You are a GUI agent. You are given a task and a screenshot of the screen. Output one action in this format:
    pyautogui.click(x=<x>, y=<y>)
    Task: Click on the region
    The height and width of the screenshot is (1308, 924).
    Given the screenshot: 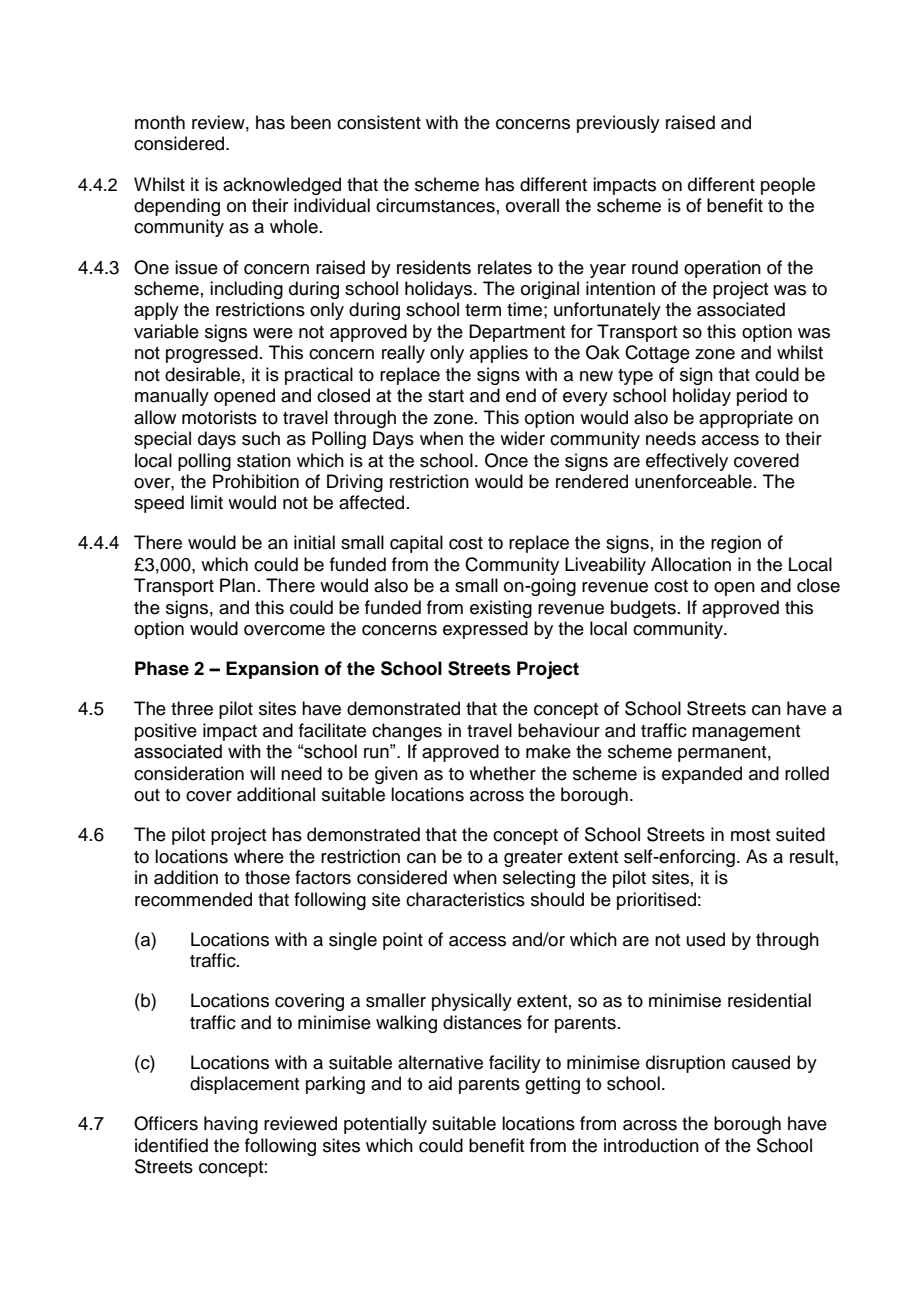 What is the action you would take?
    pyautogui.click(x=736, y=544)
